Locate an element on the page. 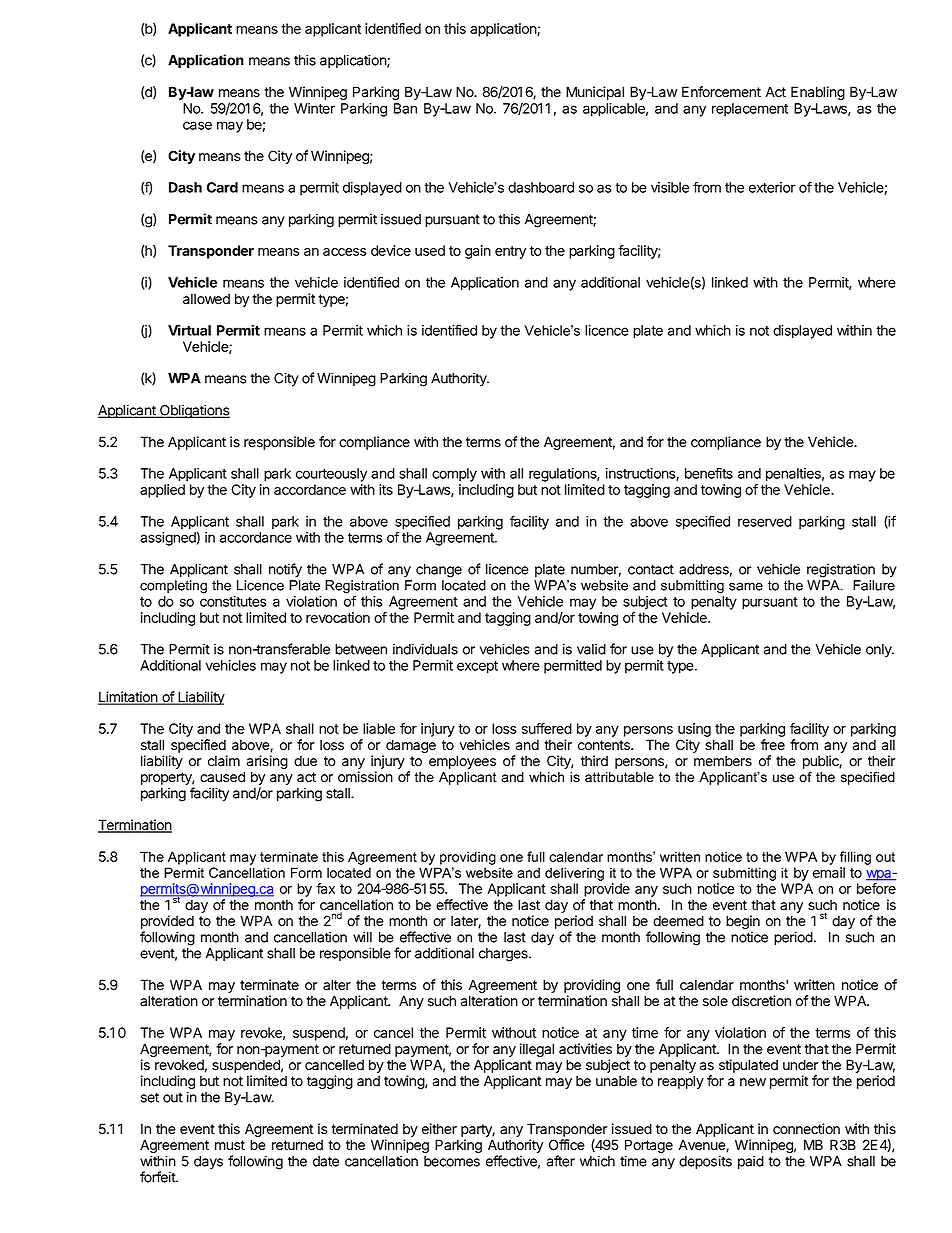 The image size is (952, 1233). delivering is located at coordinates (574, 874).
